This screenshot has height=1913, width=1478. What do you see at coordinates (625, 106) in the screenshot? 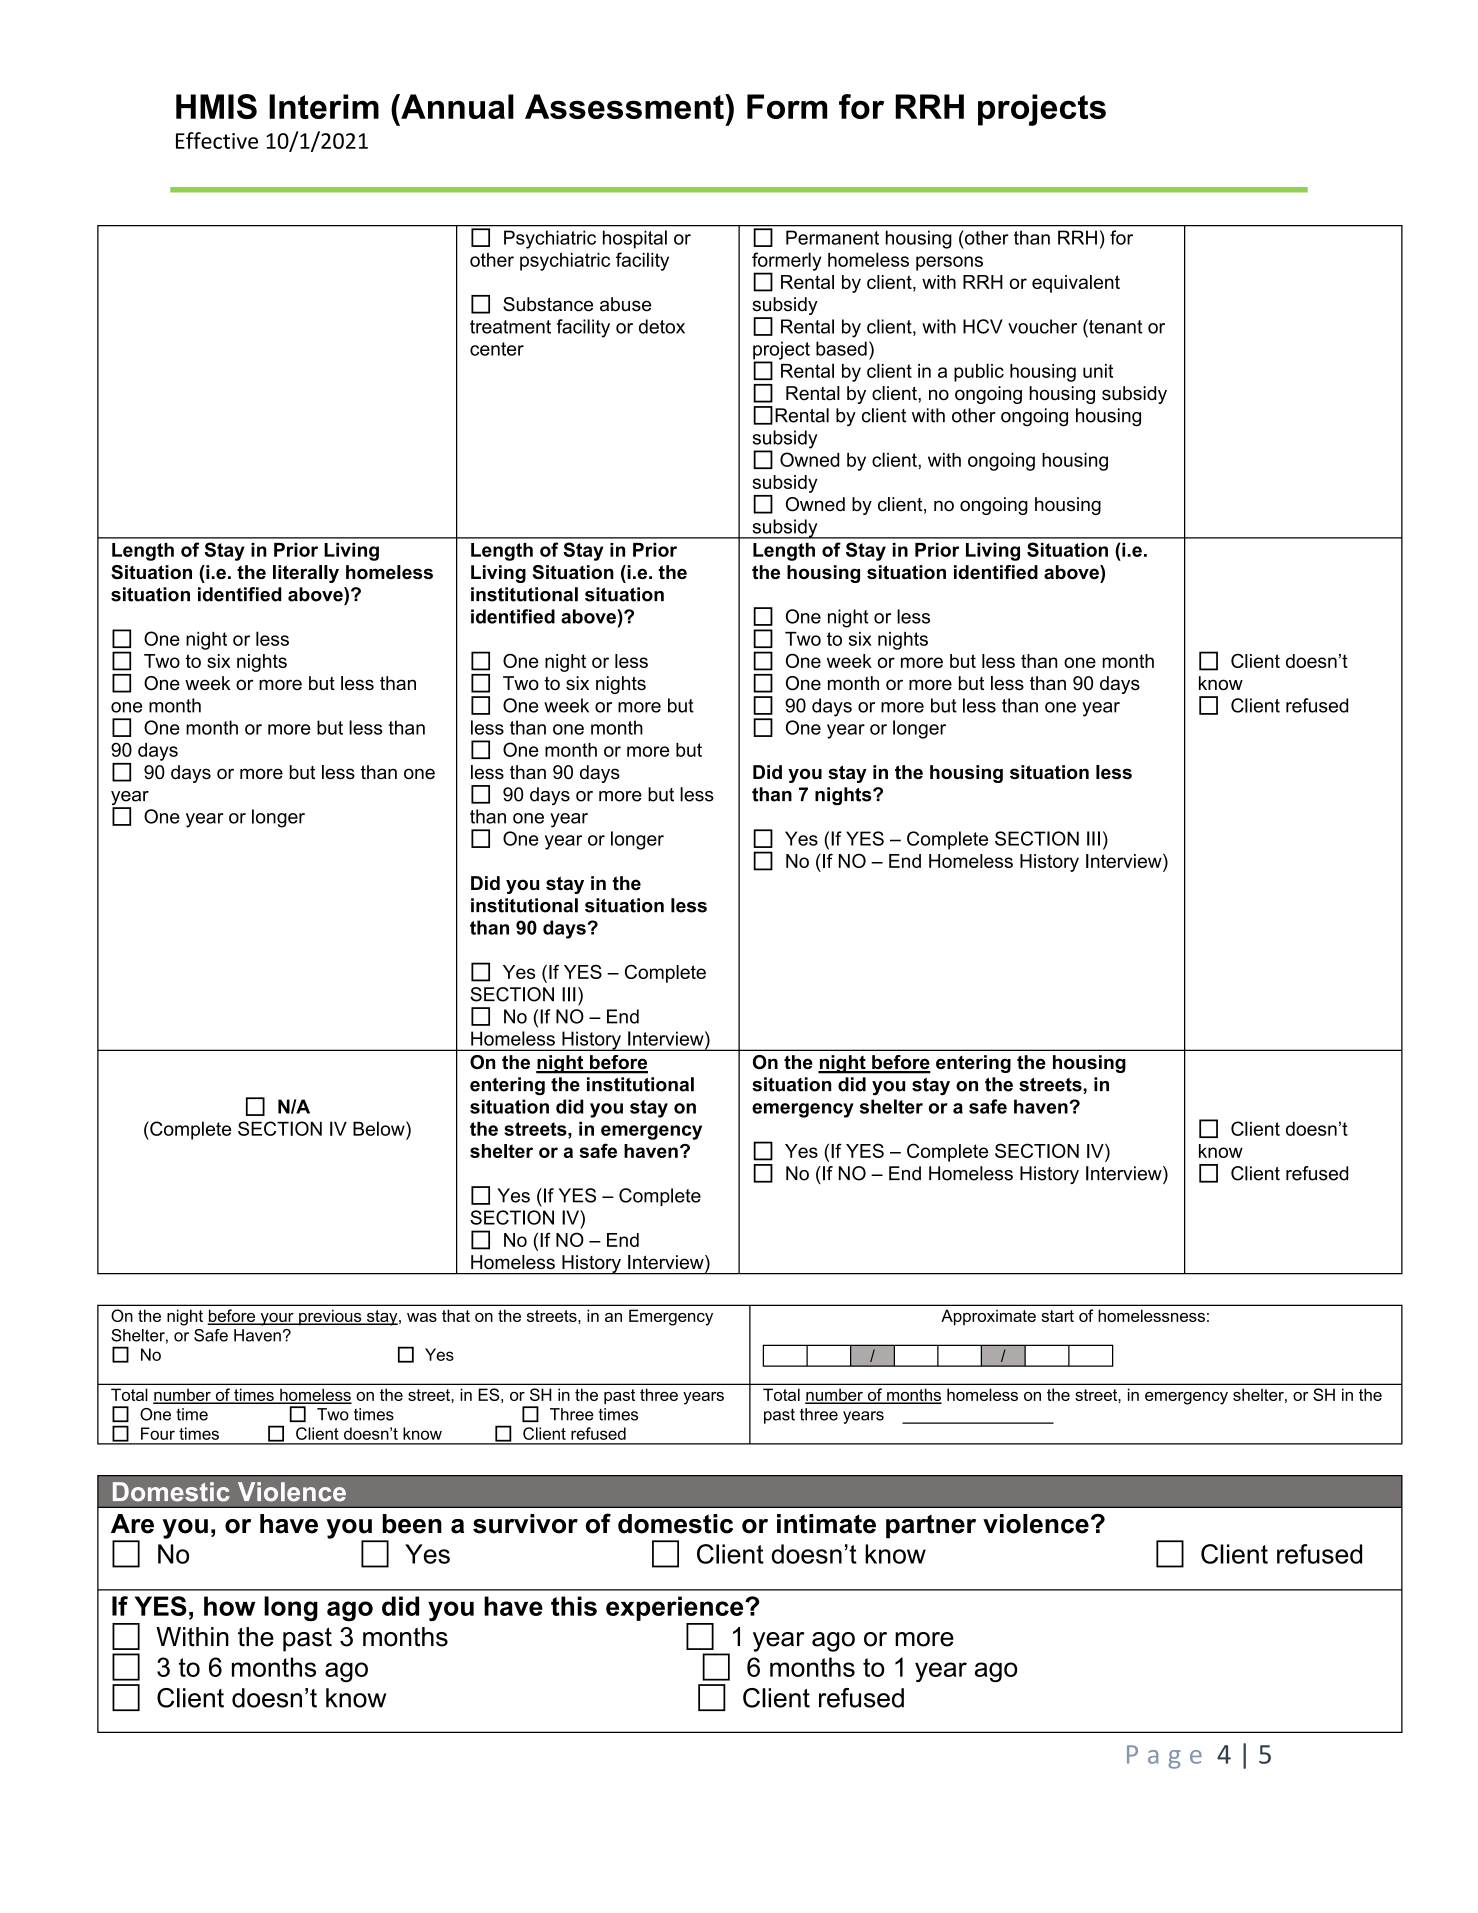
I see `Assessment` at bounding box center [625, 106].
